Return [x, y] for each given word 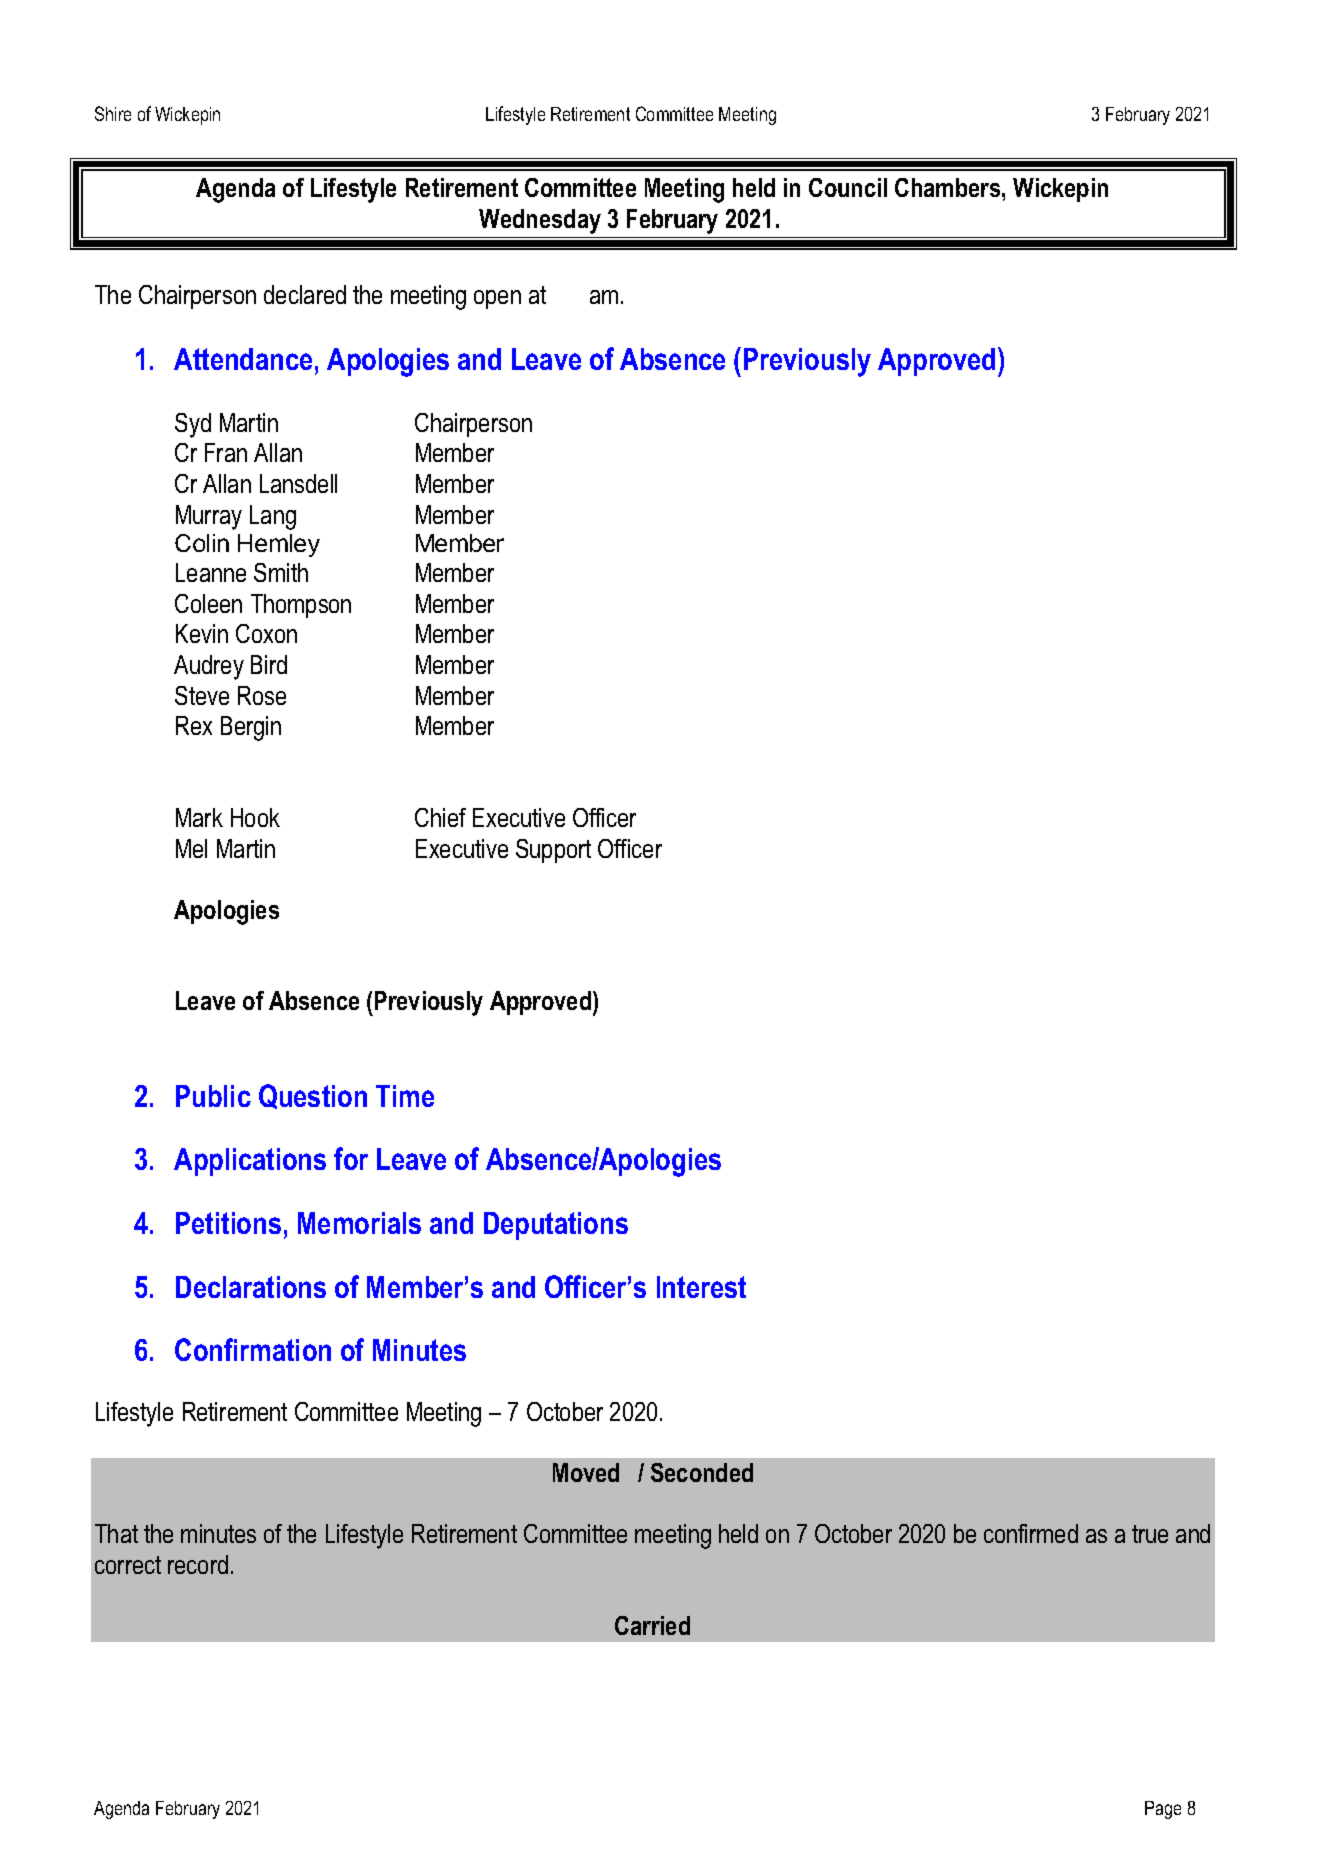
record [198, 1564]
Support [553, 851]
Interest [701, 1287]
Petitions [228, 1223]
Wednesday [540, 221]
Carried [652, 1625]
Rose [262, 695]
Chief [440, 817]
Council [848, 187]
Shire [113, 113]
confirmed [1031, 1533]
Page [1163, 1810]
